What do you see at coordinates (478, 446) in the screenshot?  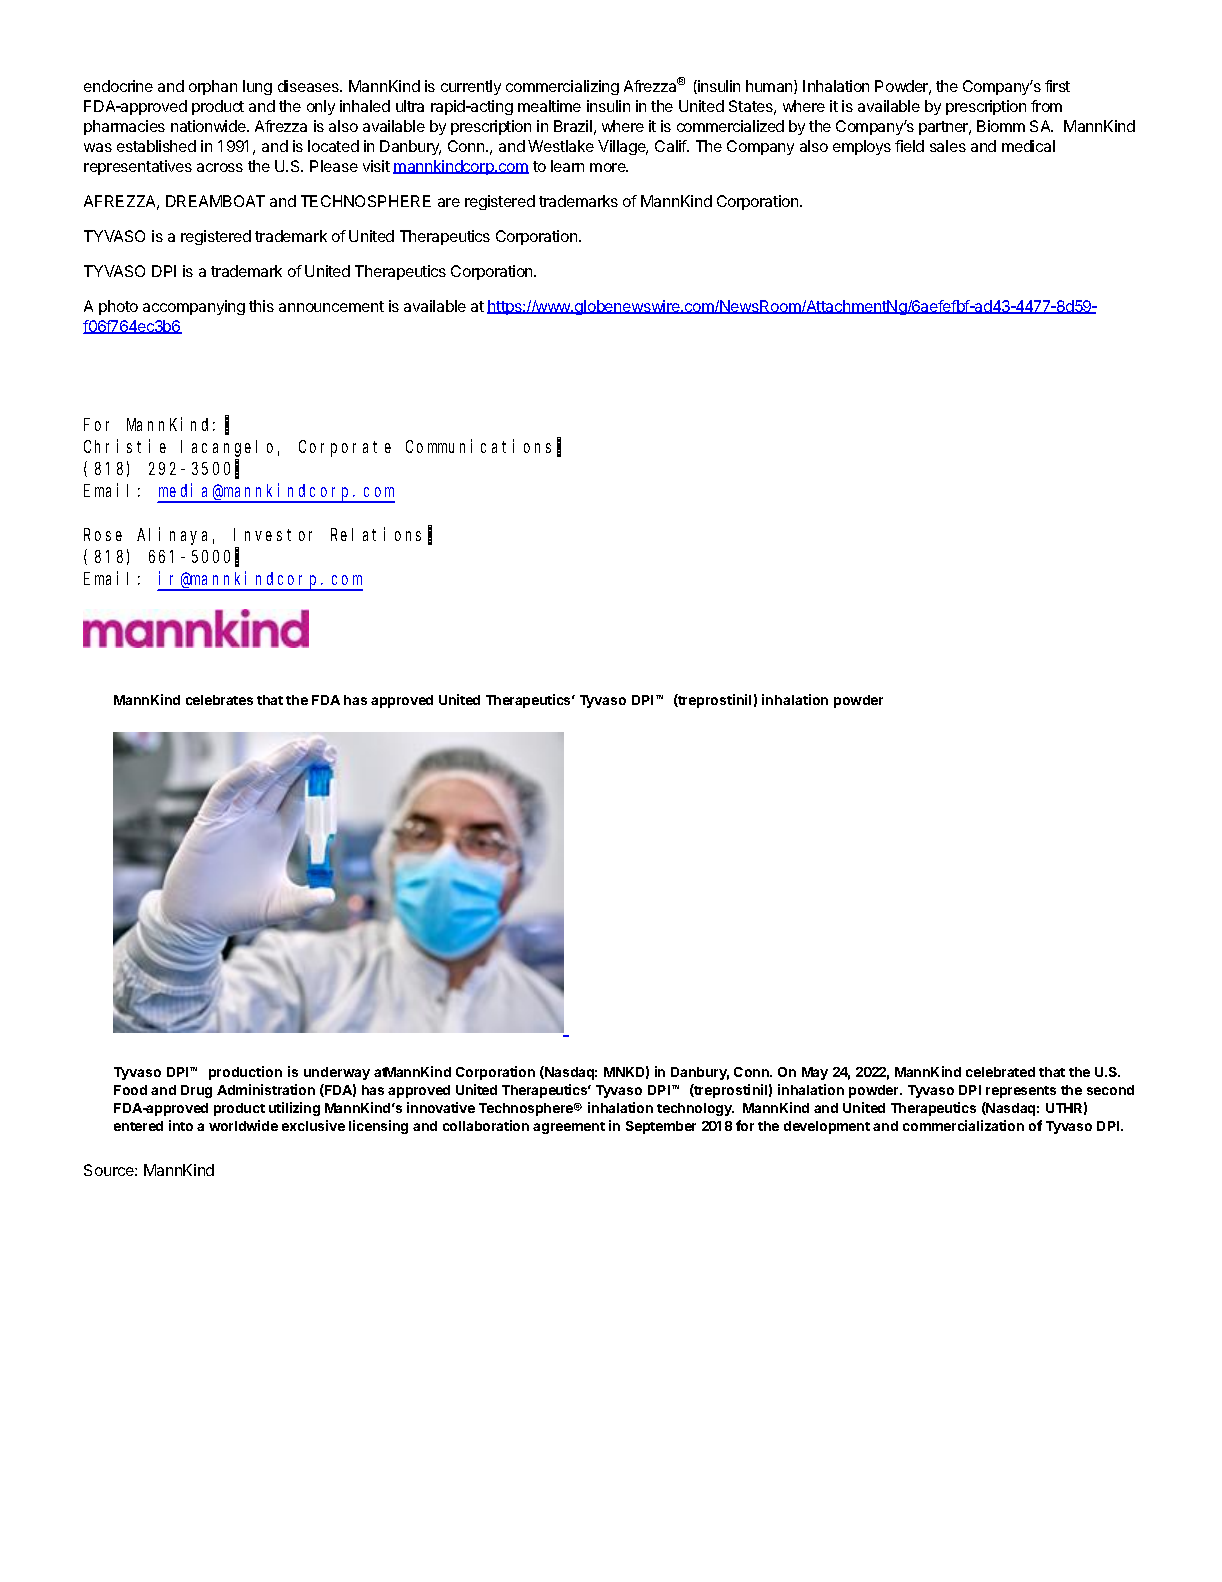 I see `Communications` at bounding box center [478, 446].
